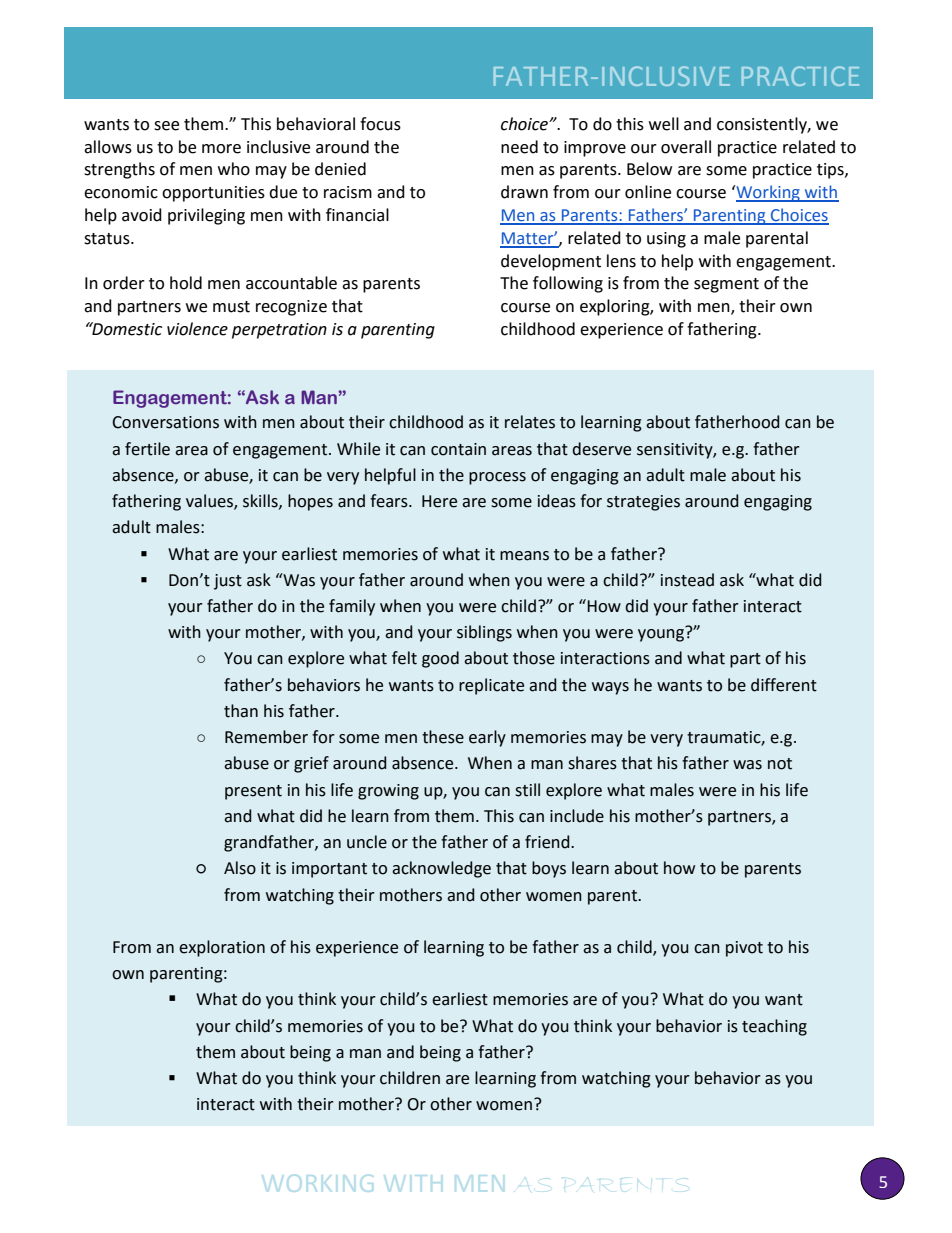 Image resolution: width=952 pixels, height=1233 pixels. I want to click on need, so click(519, 147).
